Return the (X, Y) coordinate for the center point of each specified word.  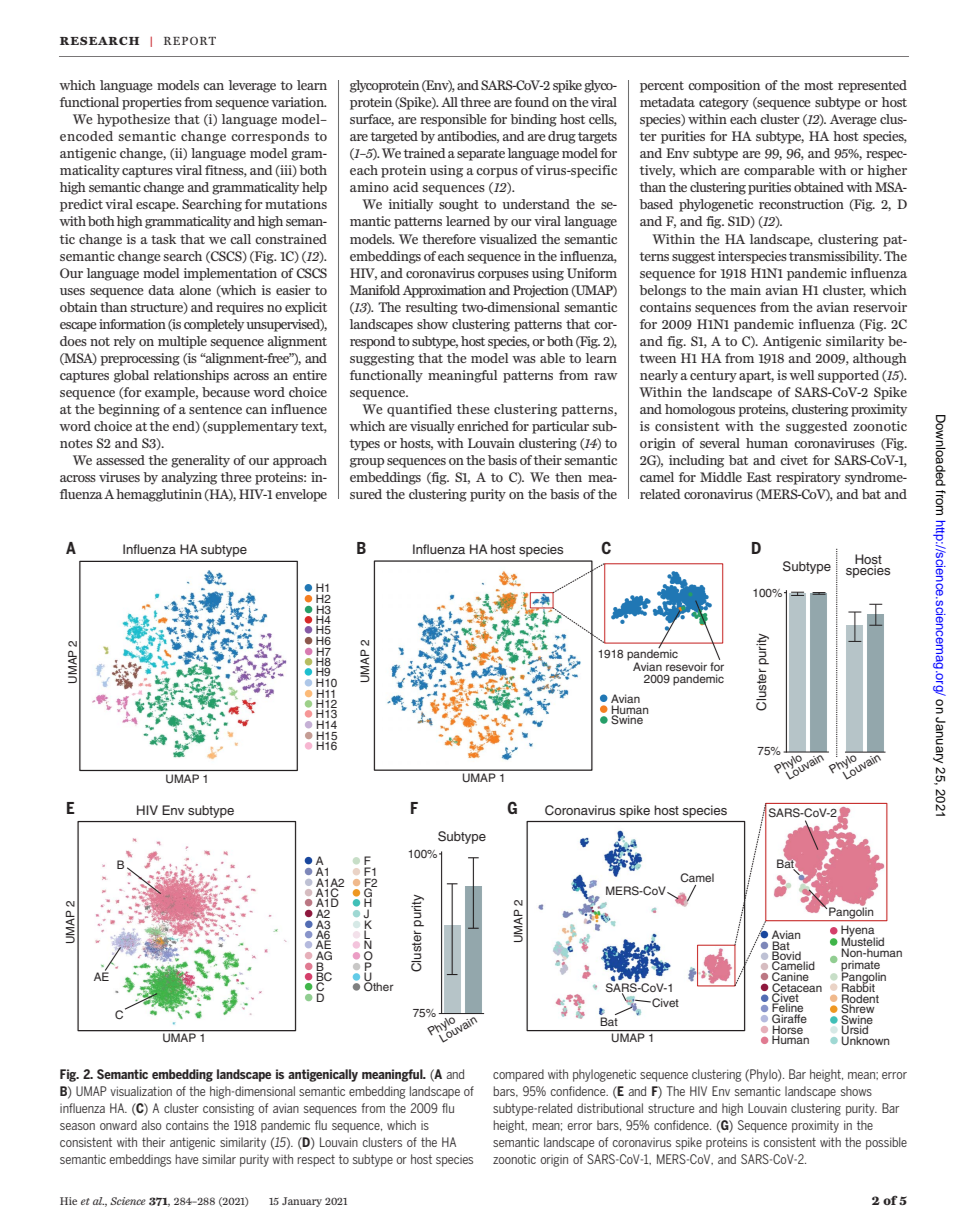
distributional (610, 1108)
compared (518, 1075)
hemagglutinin (159, 495)
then (568, 477)
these (473, 409)
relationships (191, 376)
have (186, 1159)
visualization (141, 1091)
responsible (453, 120)
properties (152, 103)
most (818, 85)
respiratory (808, 478)
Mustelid (862, 942)
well (801, 375)
